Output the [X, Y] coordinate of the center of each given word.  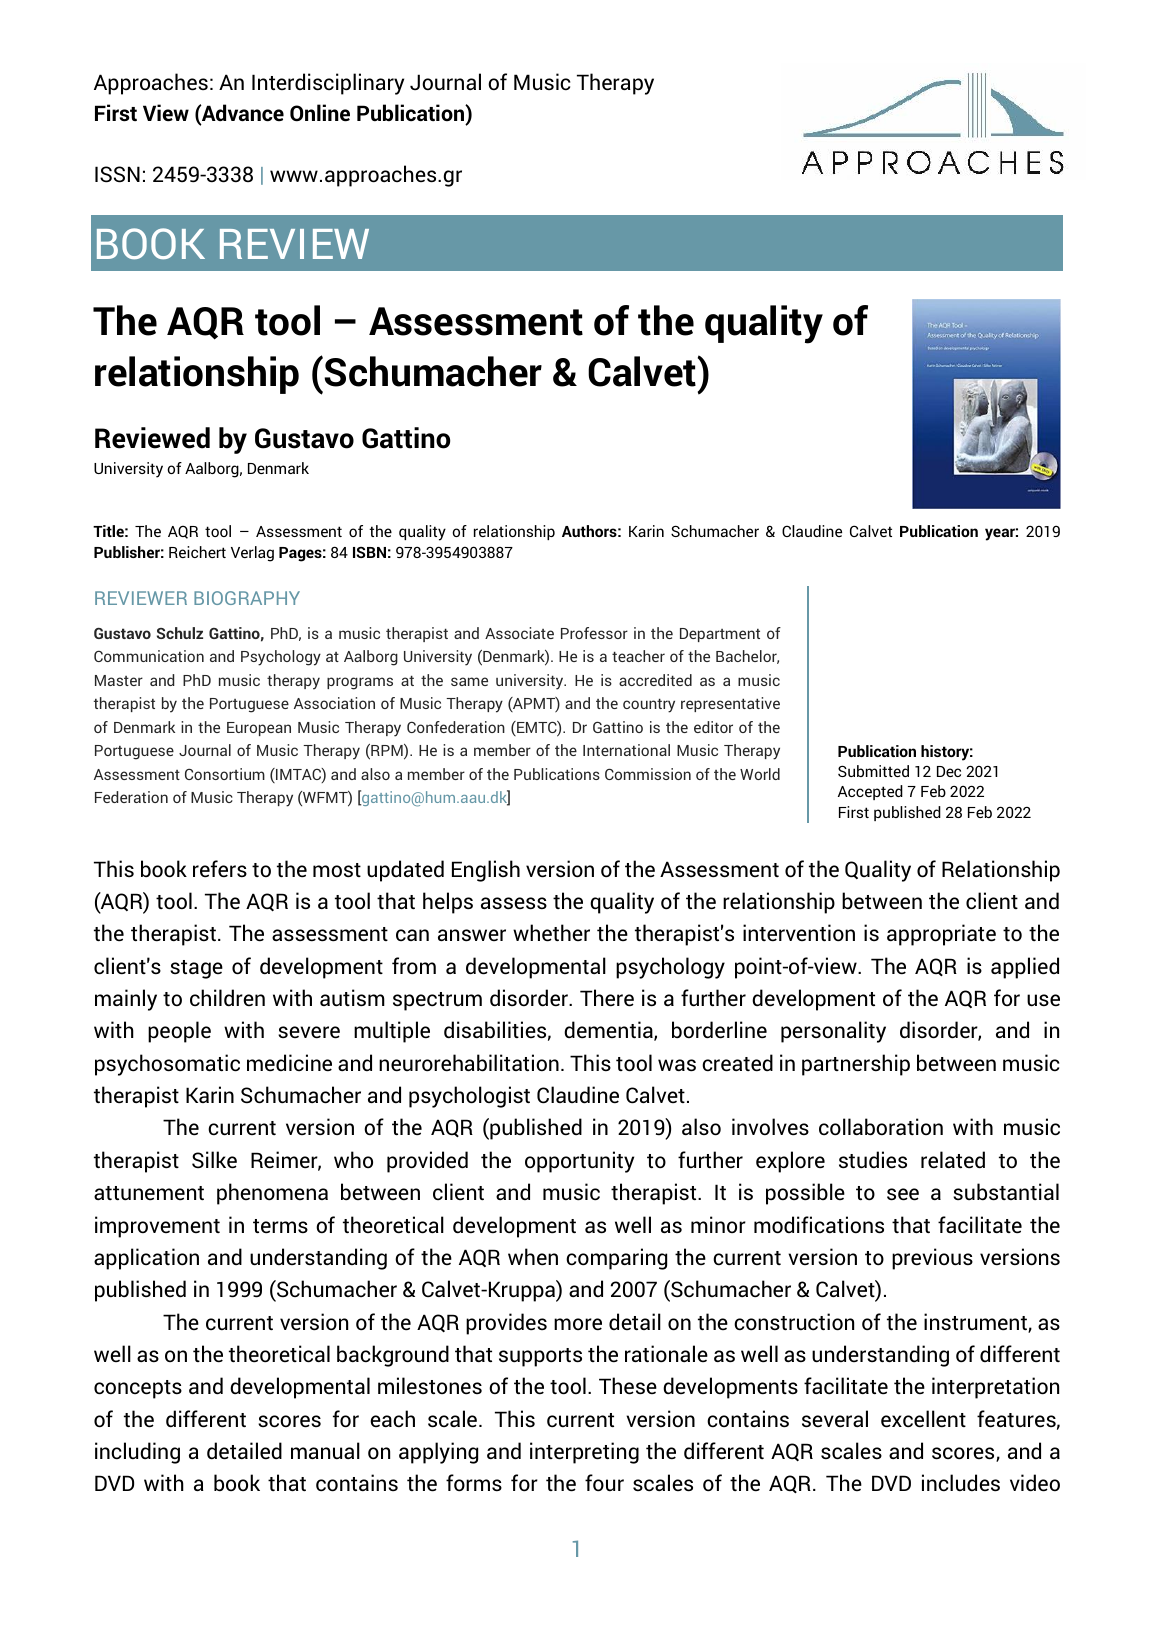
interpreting [584, 1453]
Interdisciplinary [328, 84]
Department [720, 635]
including [137, 1453]
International [626, 750]
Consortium [225, 774]
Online [320, 113]
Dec [949, 771]
